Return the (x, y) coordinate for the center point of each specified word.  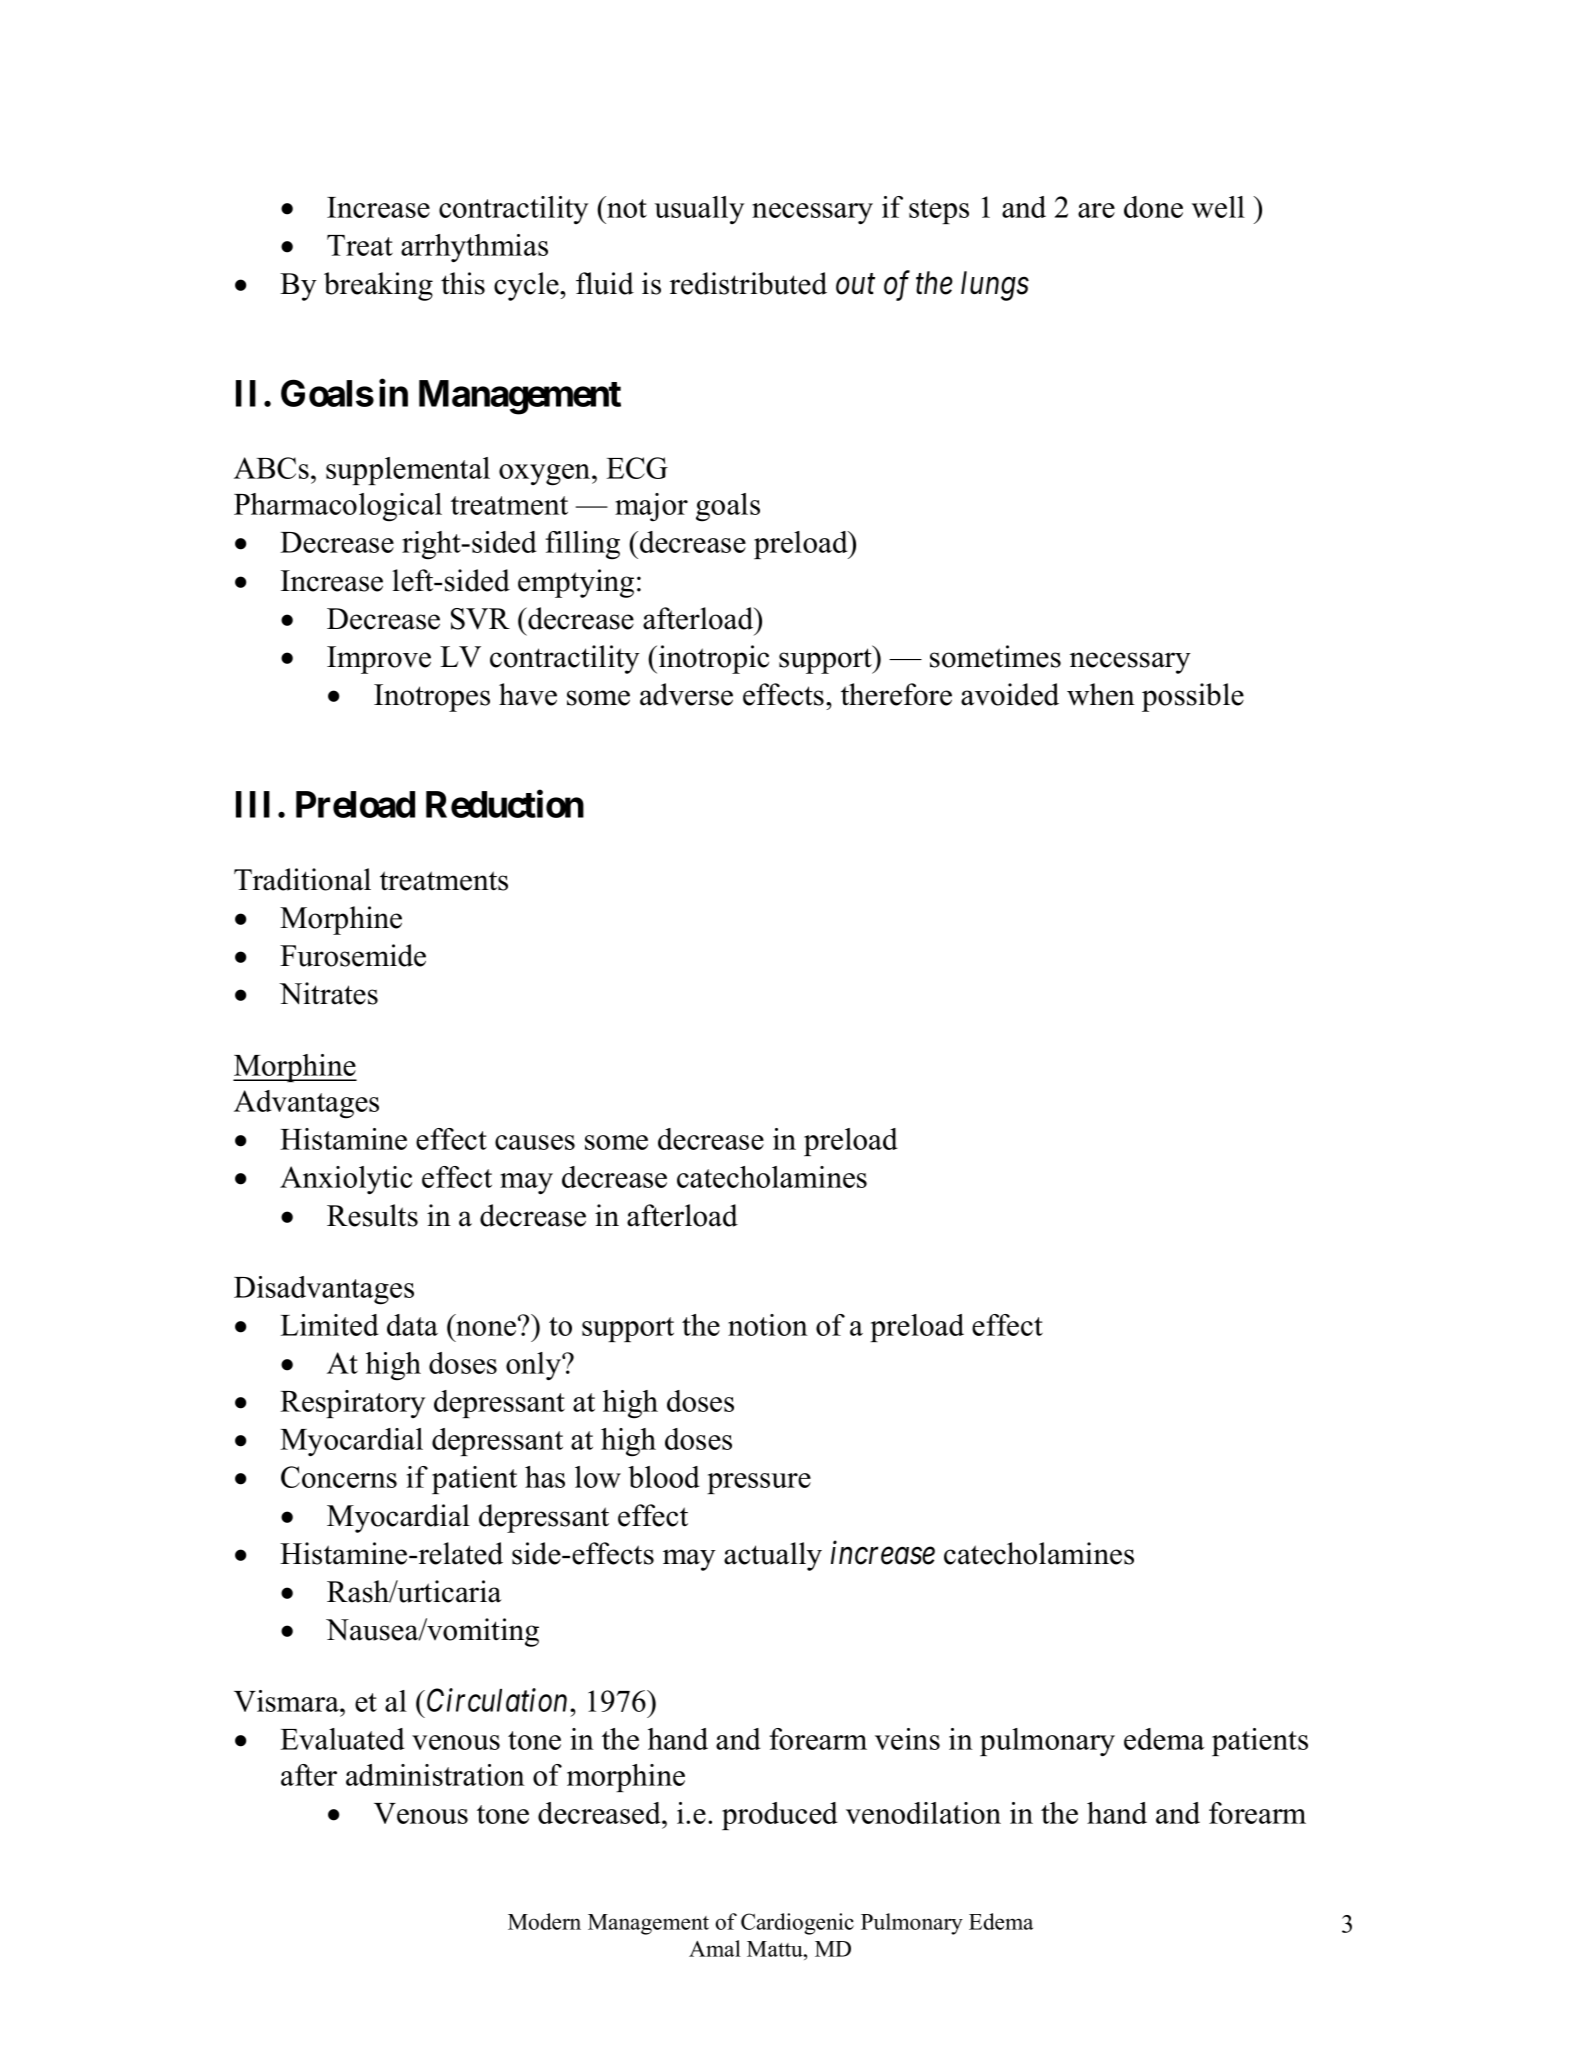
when (1101, 694)
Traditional (302, 879)
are (1096, 210)
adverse (686, 694)
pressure (759, 1483)
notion (768, 1325)
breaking (378, 286)
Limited (329, 1325)
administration (435, 1775)
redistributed (748, 283)
